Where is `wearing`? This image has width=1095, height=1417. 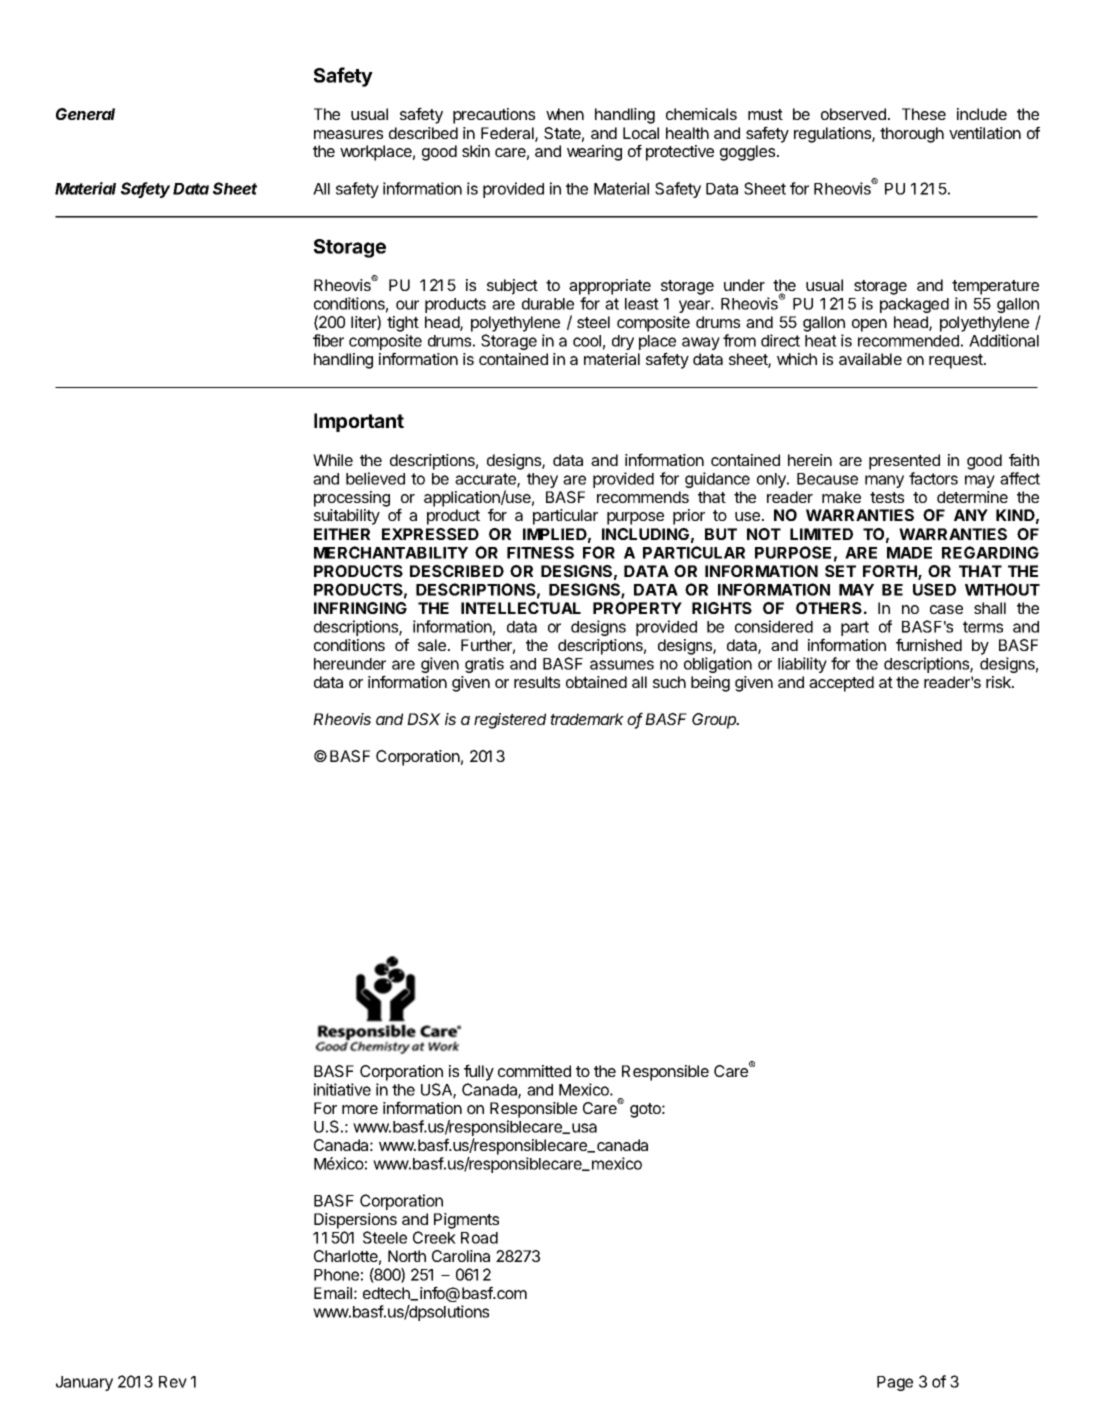 wearing is located at coordinates (594, 153).
